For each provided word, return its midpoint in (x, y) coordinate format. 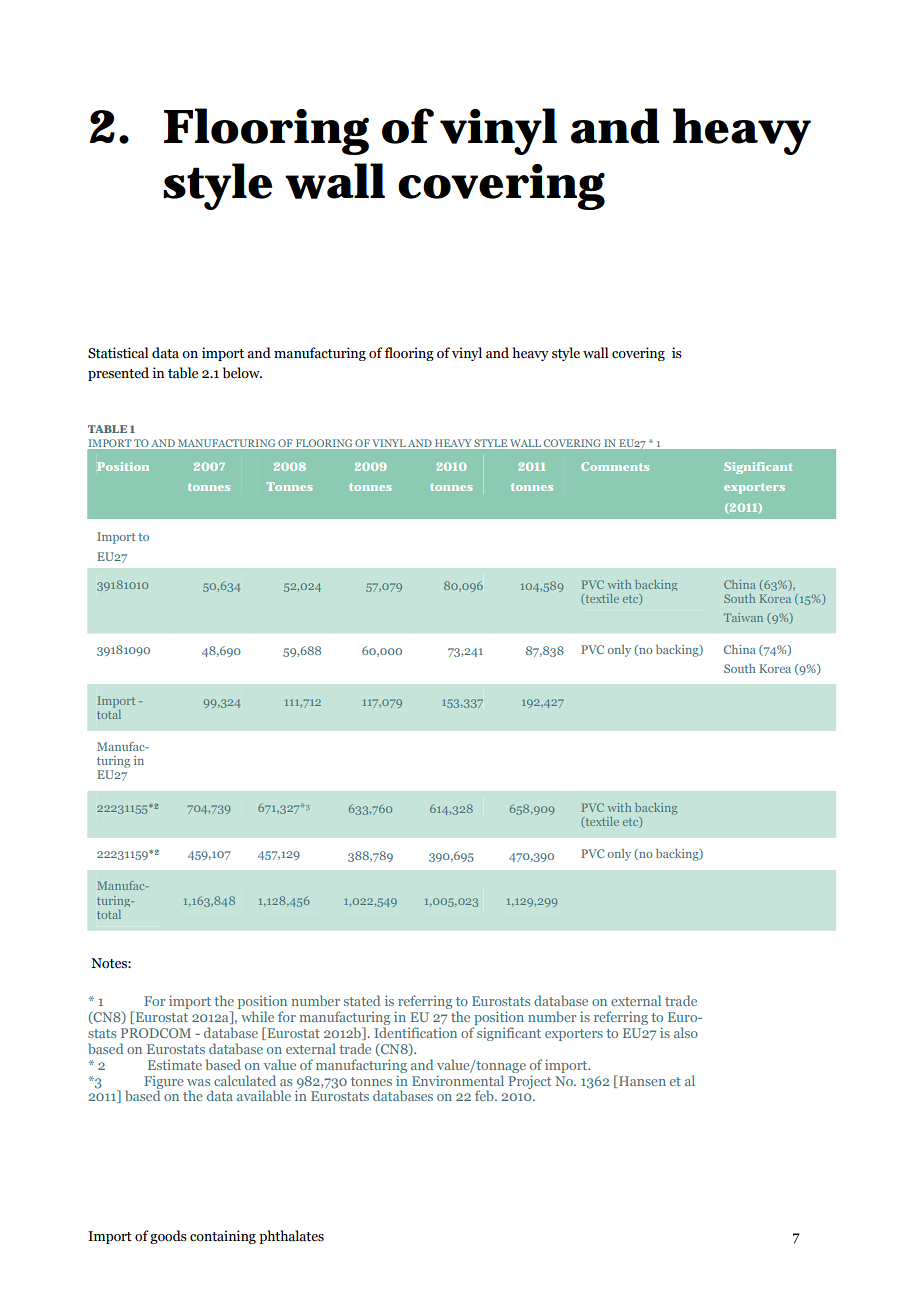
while (257, 1016)
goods (168, 1237)
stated (362, 1000)
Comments (615, 466)
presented (118, 374)
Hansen (641, 1081)
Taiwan (743, 617)
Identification (415, 1032)
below (242, 373)
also (686, 1032)
